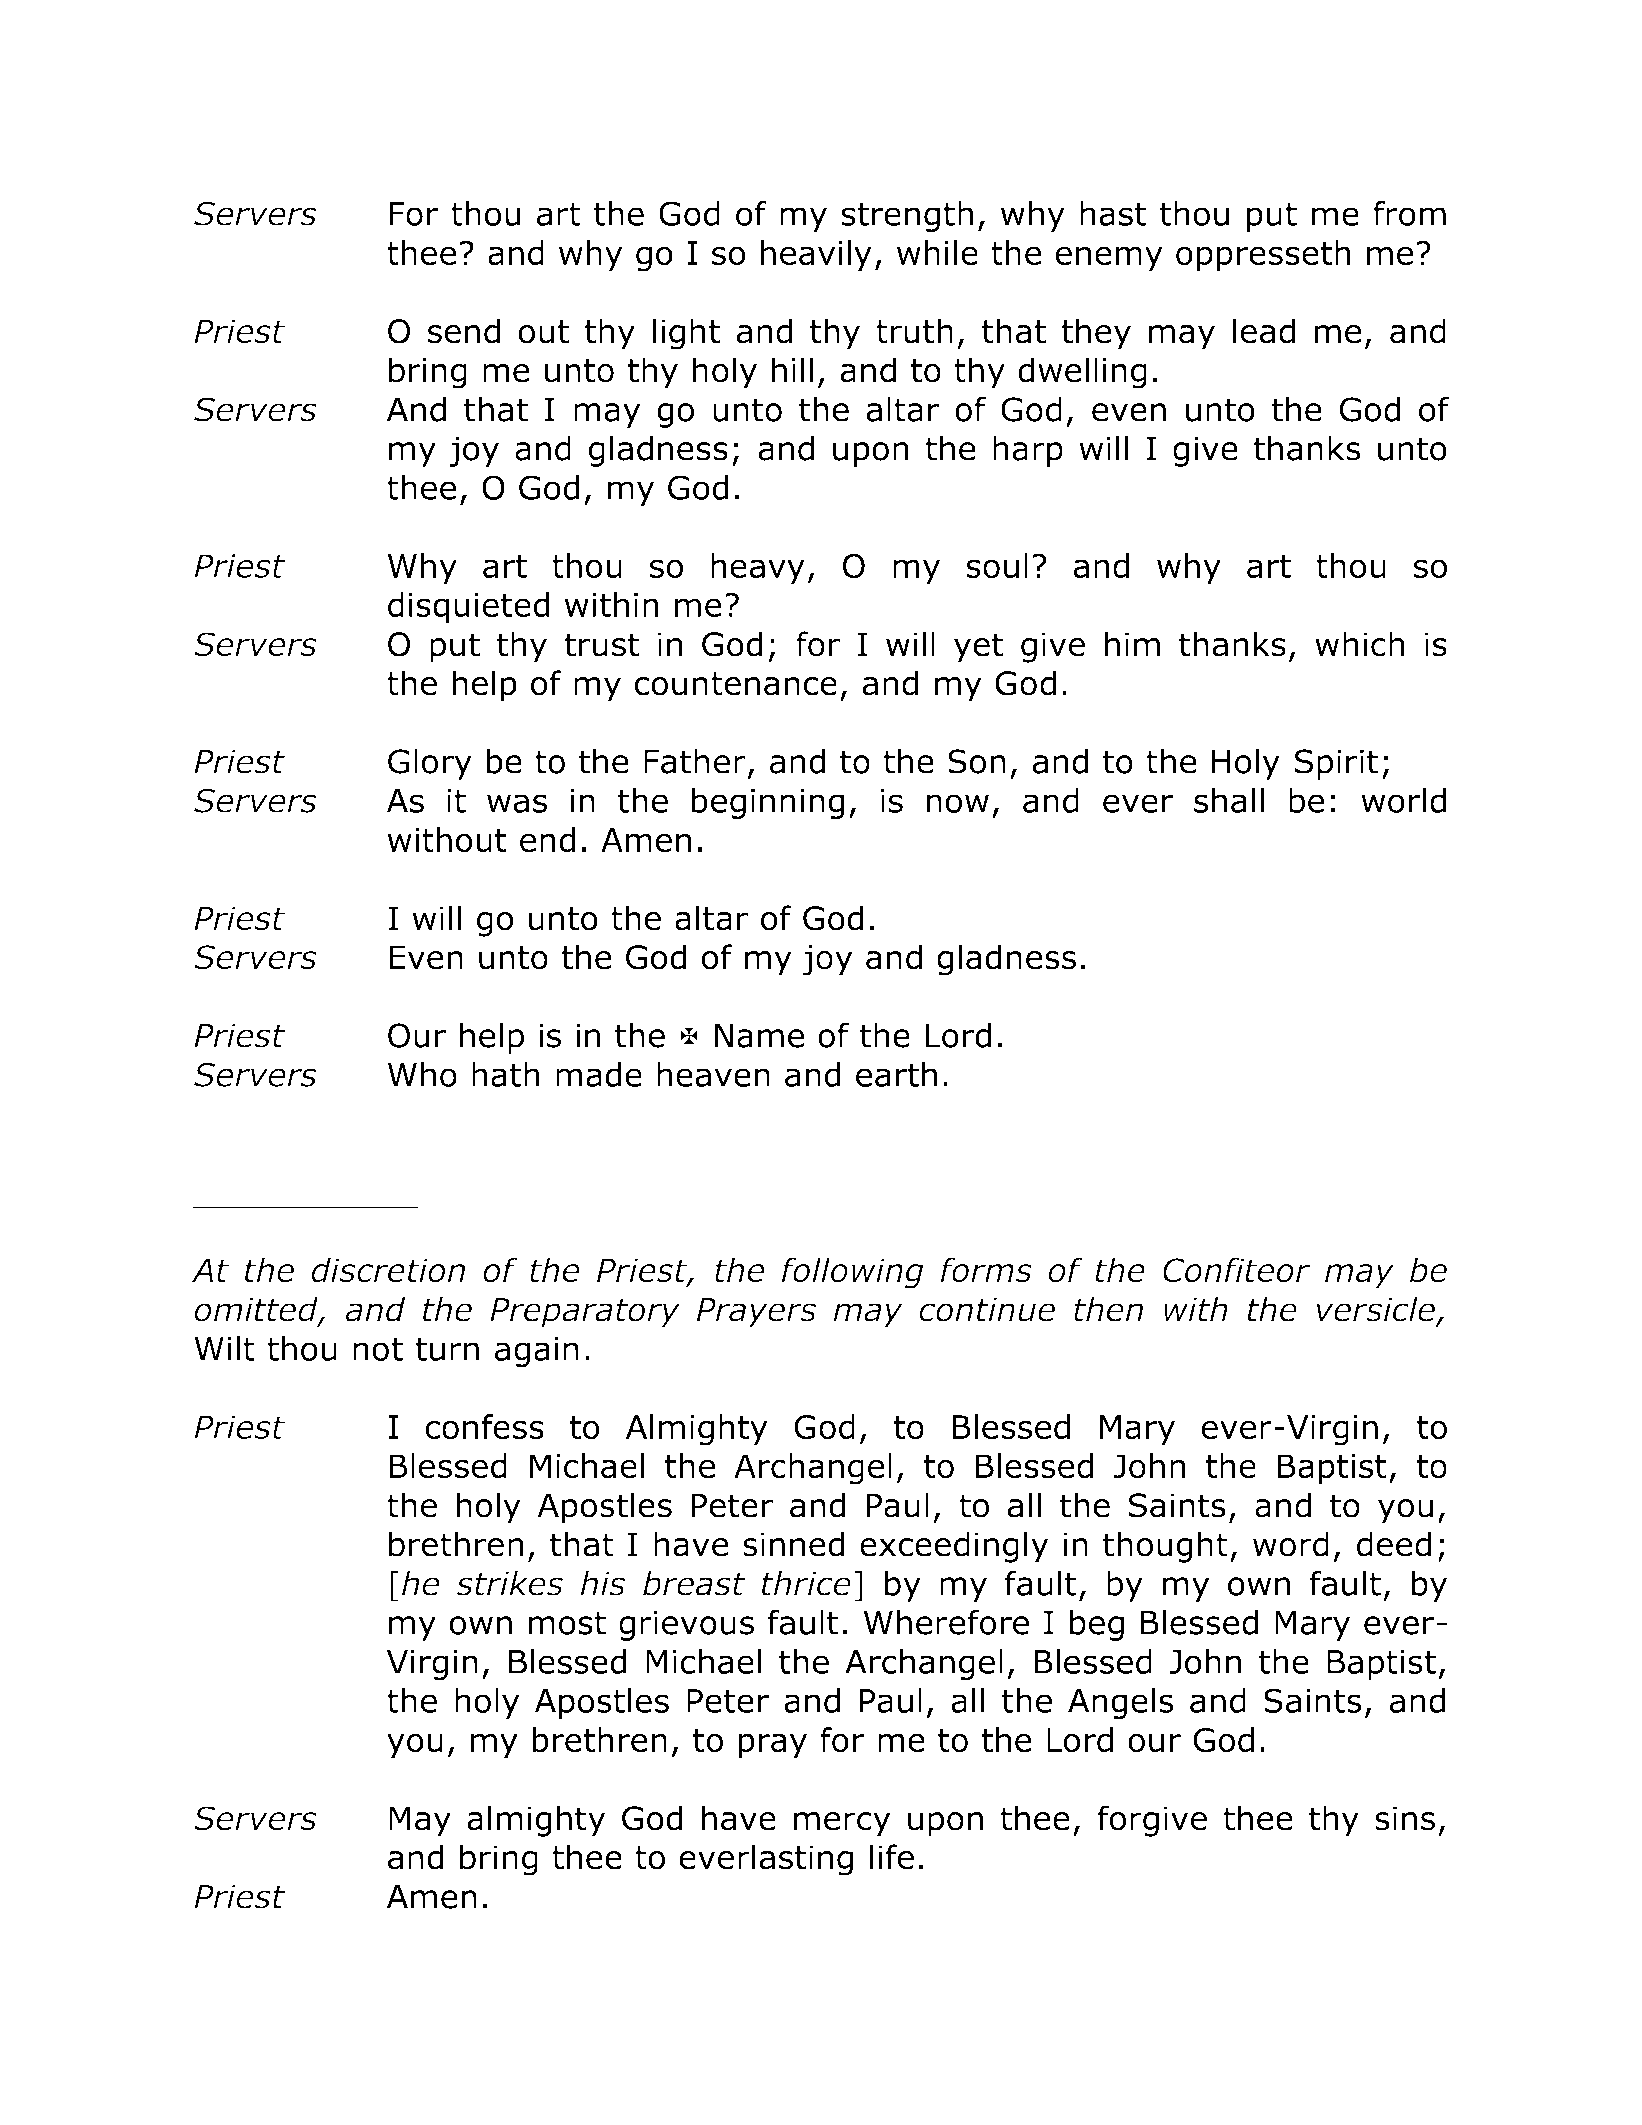 The width and height of the page is (1642, 2125). Describe the element at coordinates (816, 256) in the page. I see `heavily` at that location.
